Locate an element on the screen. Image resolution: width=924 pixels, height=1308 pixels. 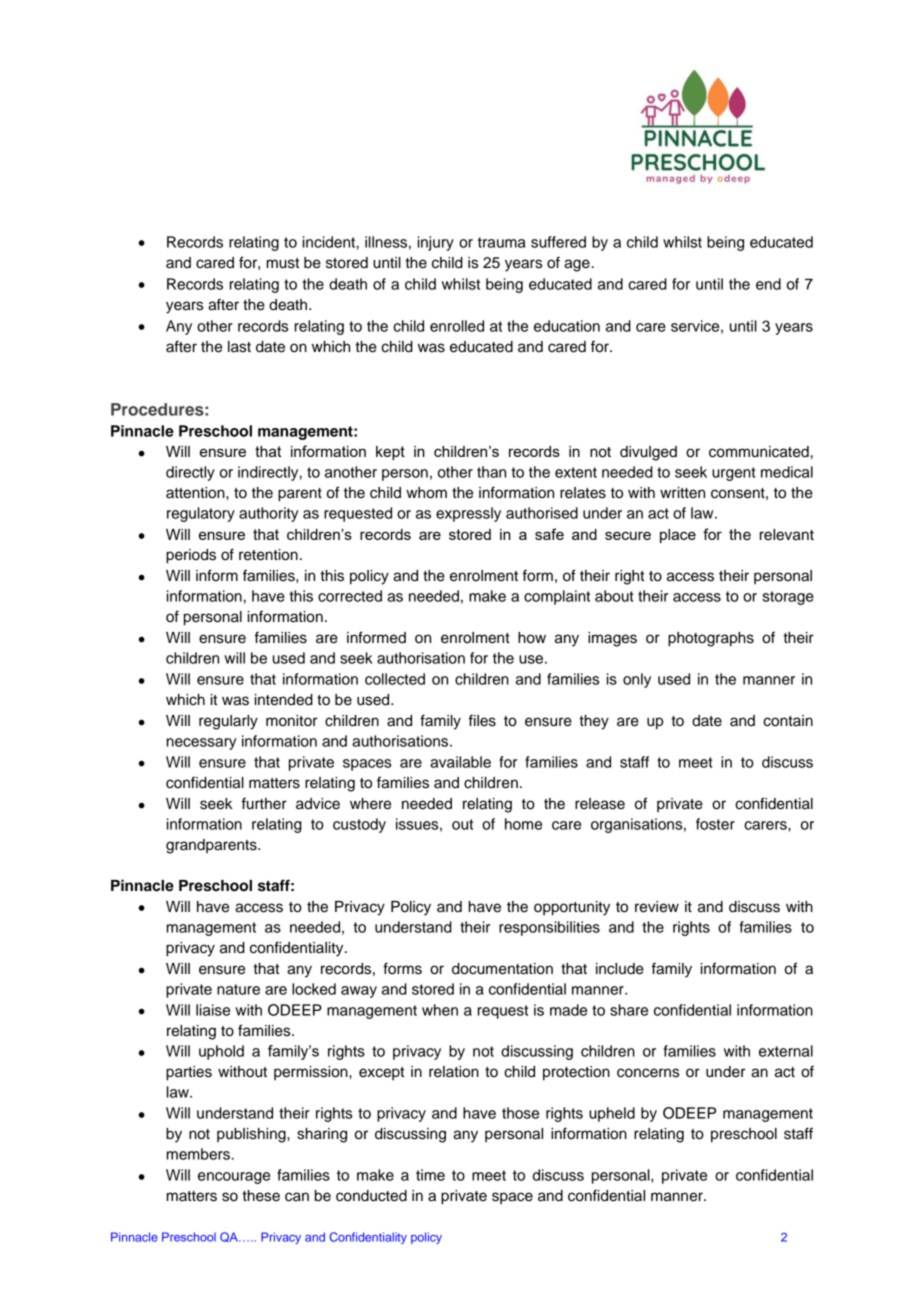
expressly is located at coordinates (468, 514).
